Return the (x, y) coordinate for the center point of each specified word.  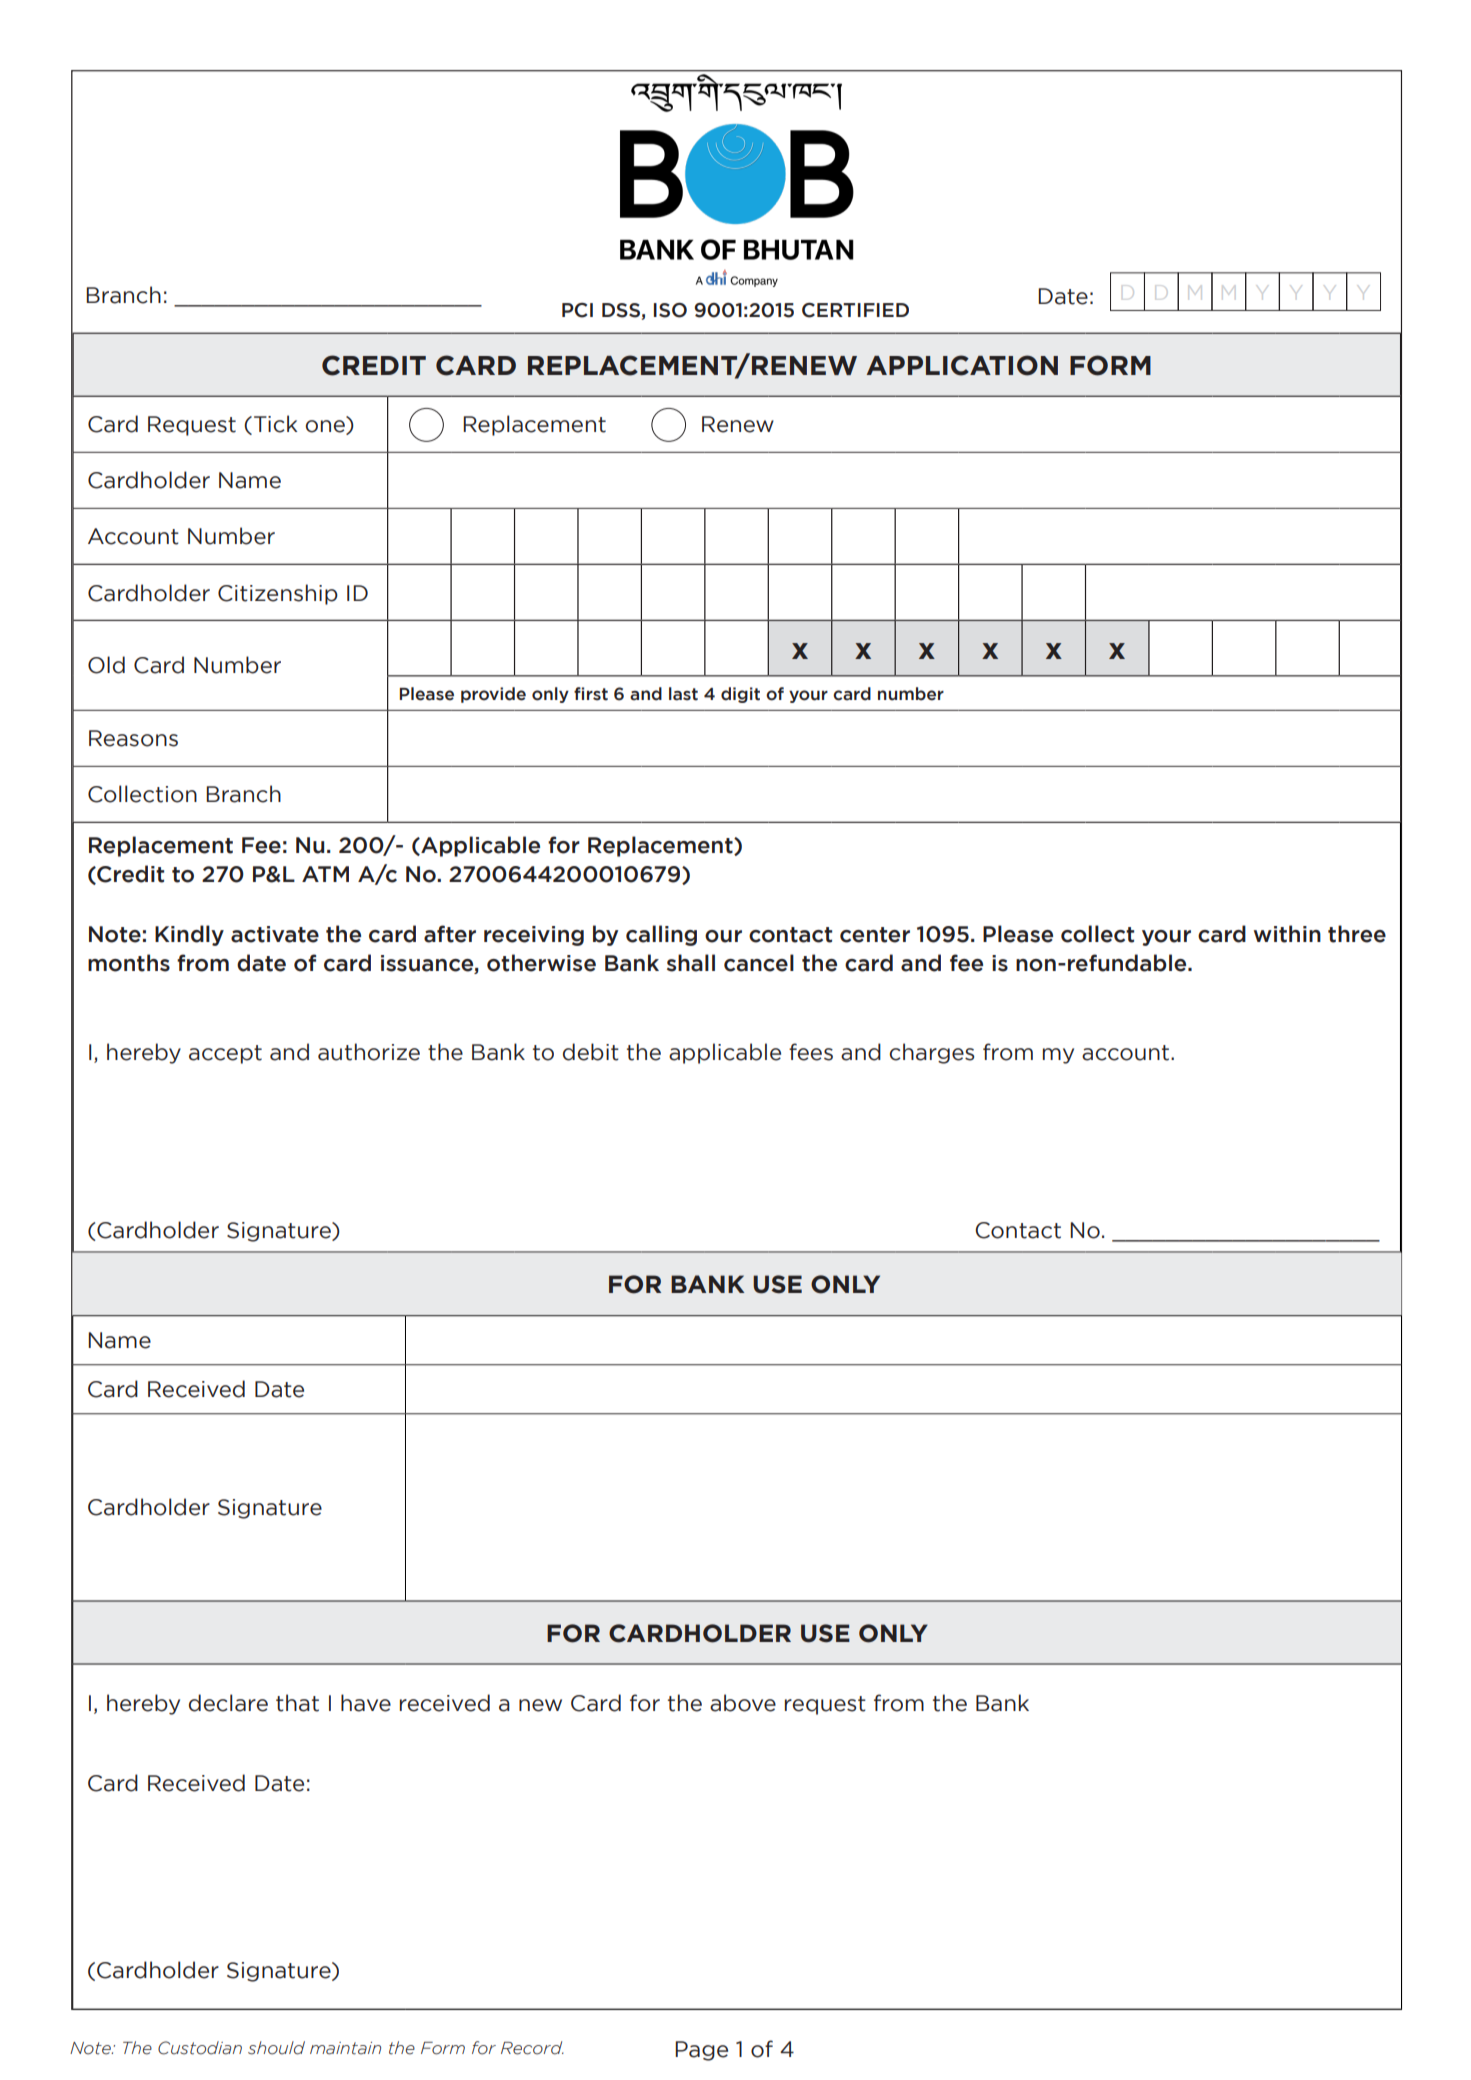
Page (701, 2051)
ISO (670, 310)
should (276, 2048)
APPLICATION (962, 365)
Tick (276, 424)
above (743, 1703)
